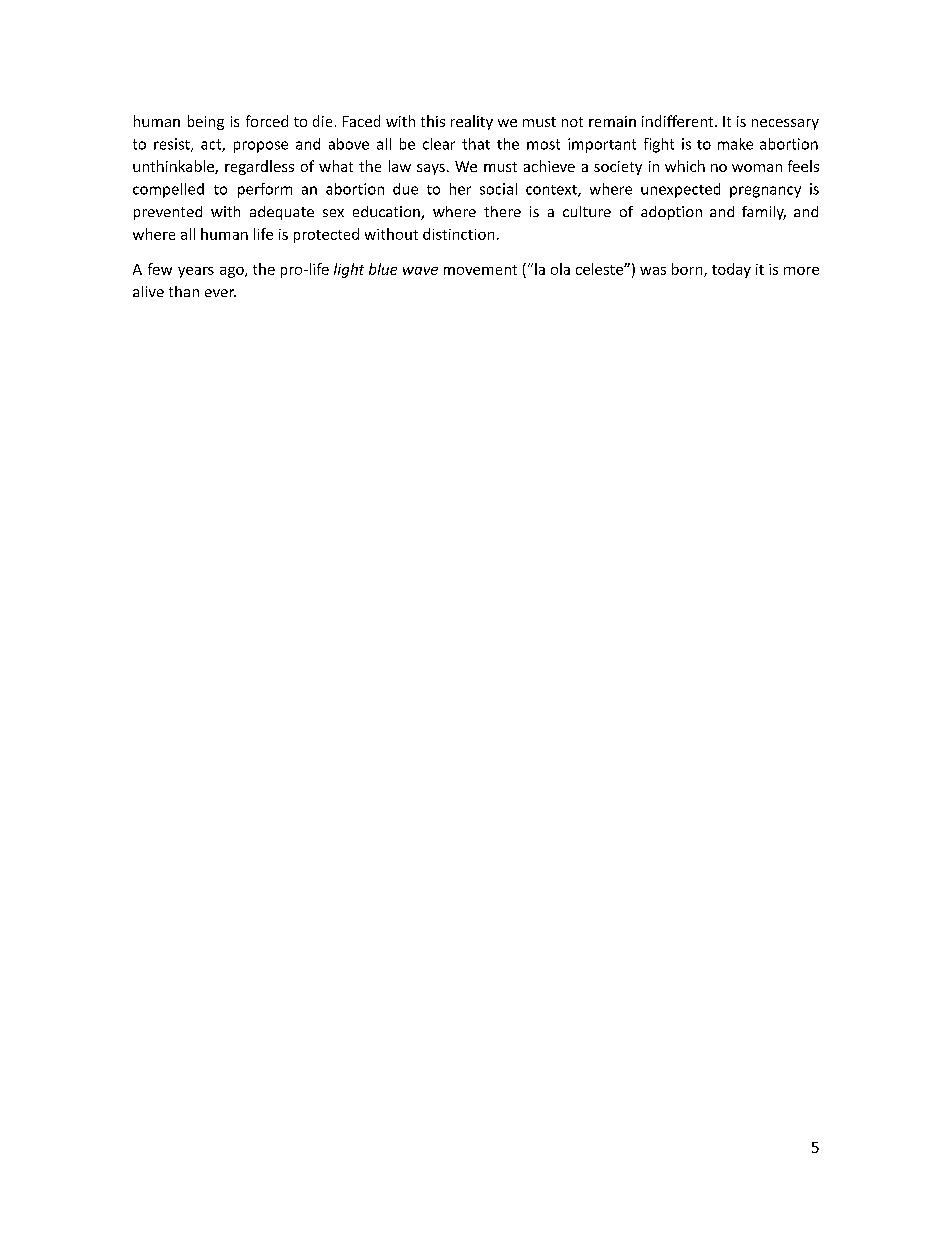 The width and height of the screenshot is (952, 1233). I want to click on ever, so click(220, 293).
